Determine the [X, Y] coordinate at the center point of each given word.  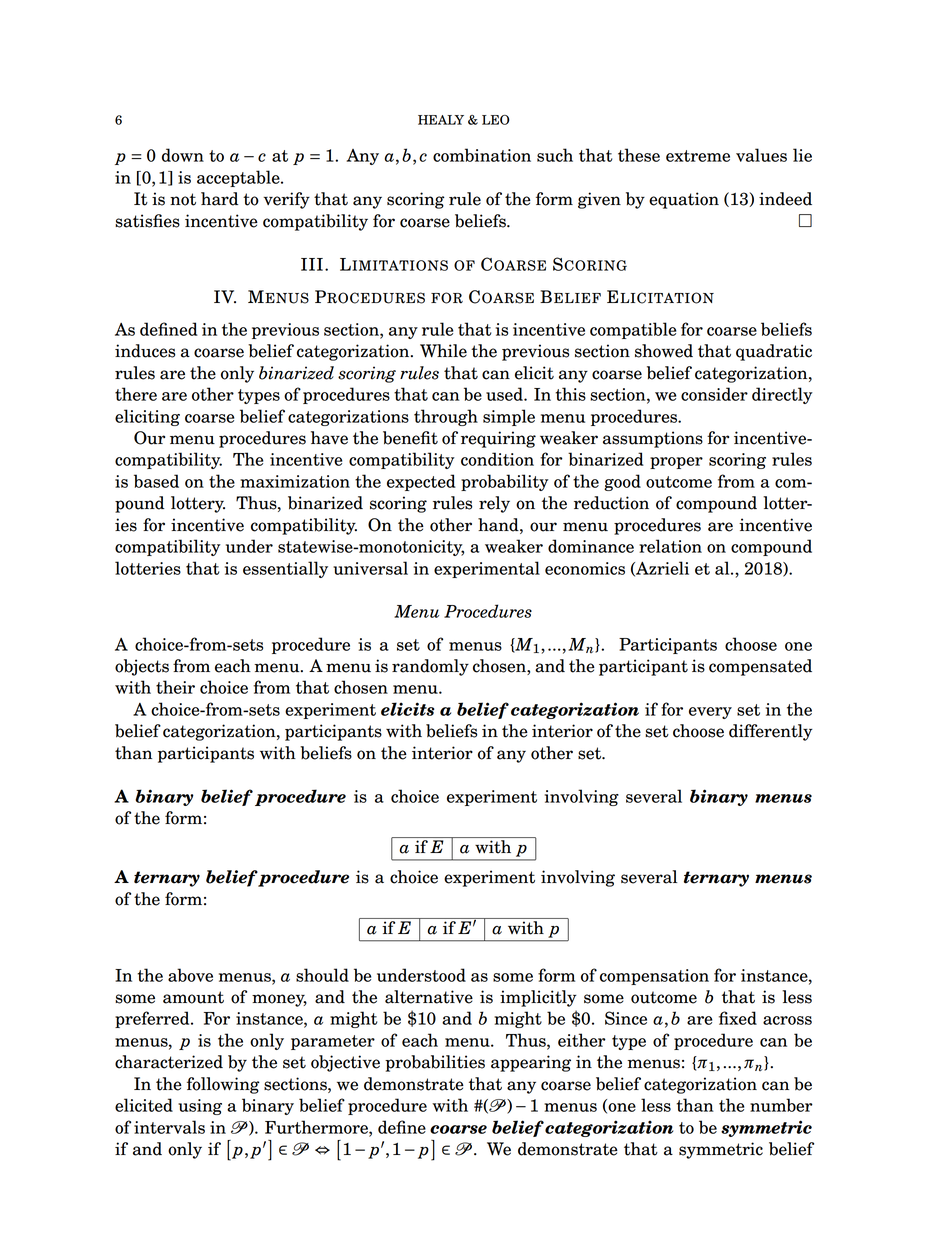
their [175, 687]
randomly [430, 667]
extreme [698, 156]
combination [482, 155]
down [183, 155]
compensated [760, 667]
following [223, 1085]
